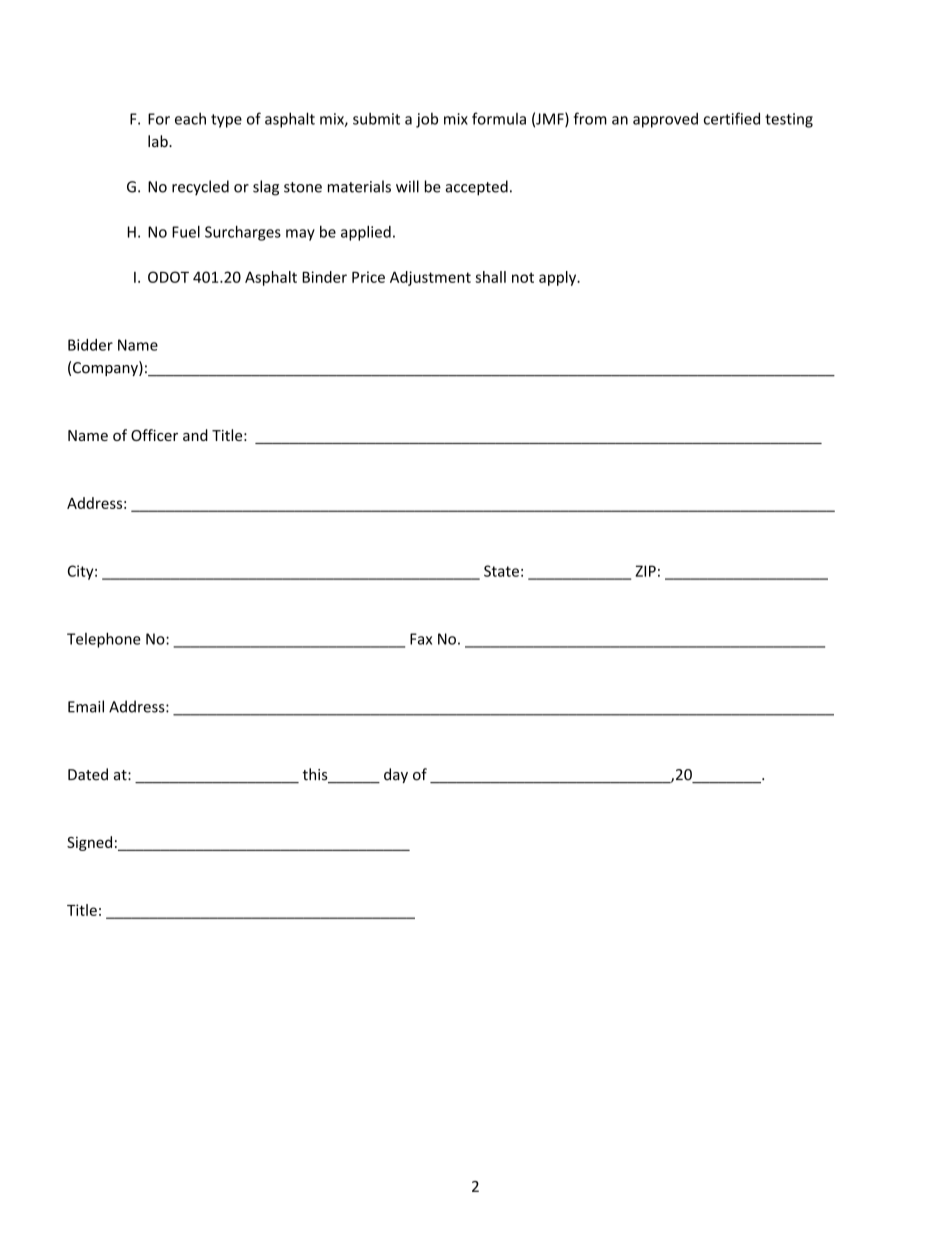  Describe the element at coordinates (154, 435) in the screenshot. I see `Officer` at that location.
